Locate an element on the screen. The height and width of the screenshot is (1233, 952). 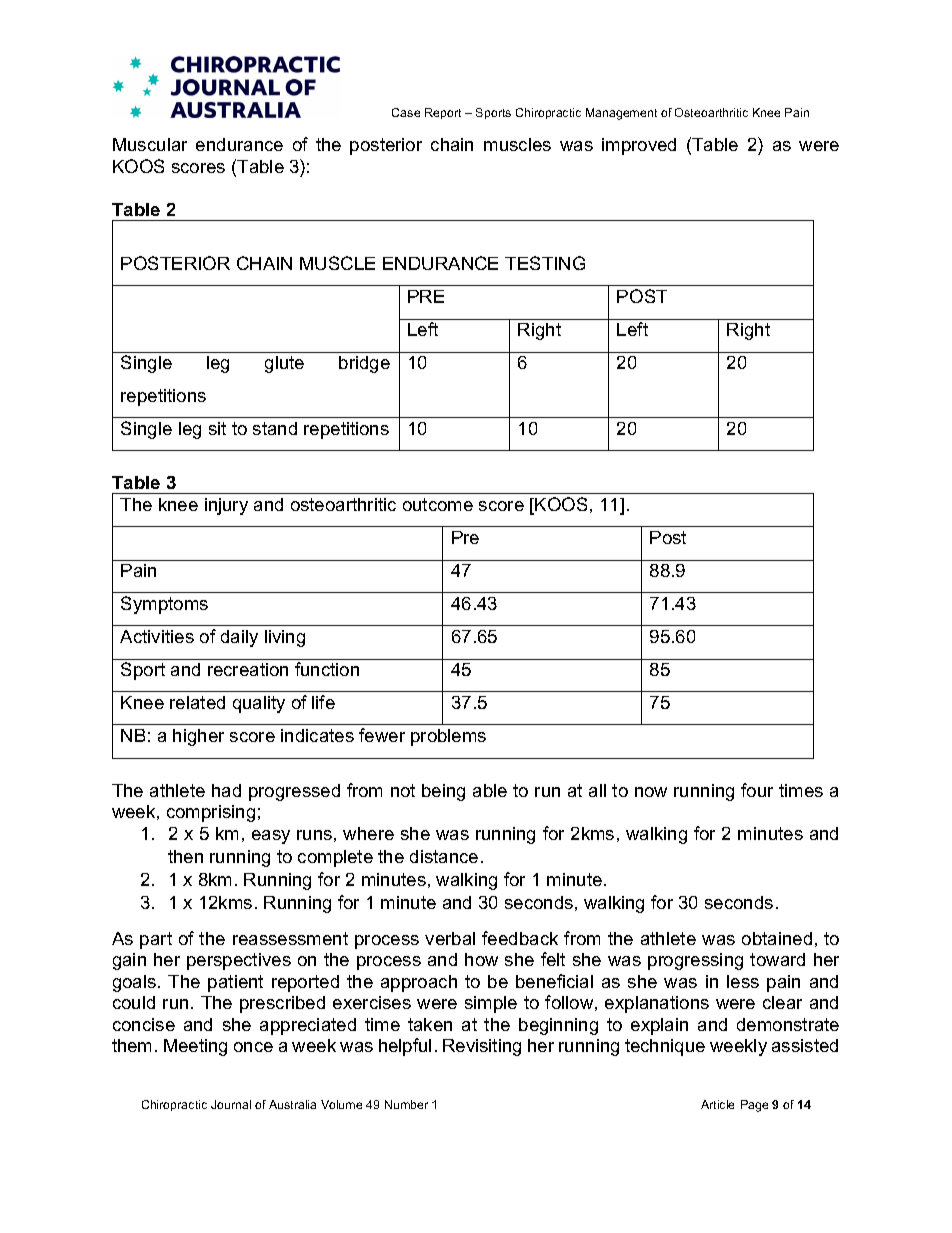
Case is located at coordinates (406, 112).
